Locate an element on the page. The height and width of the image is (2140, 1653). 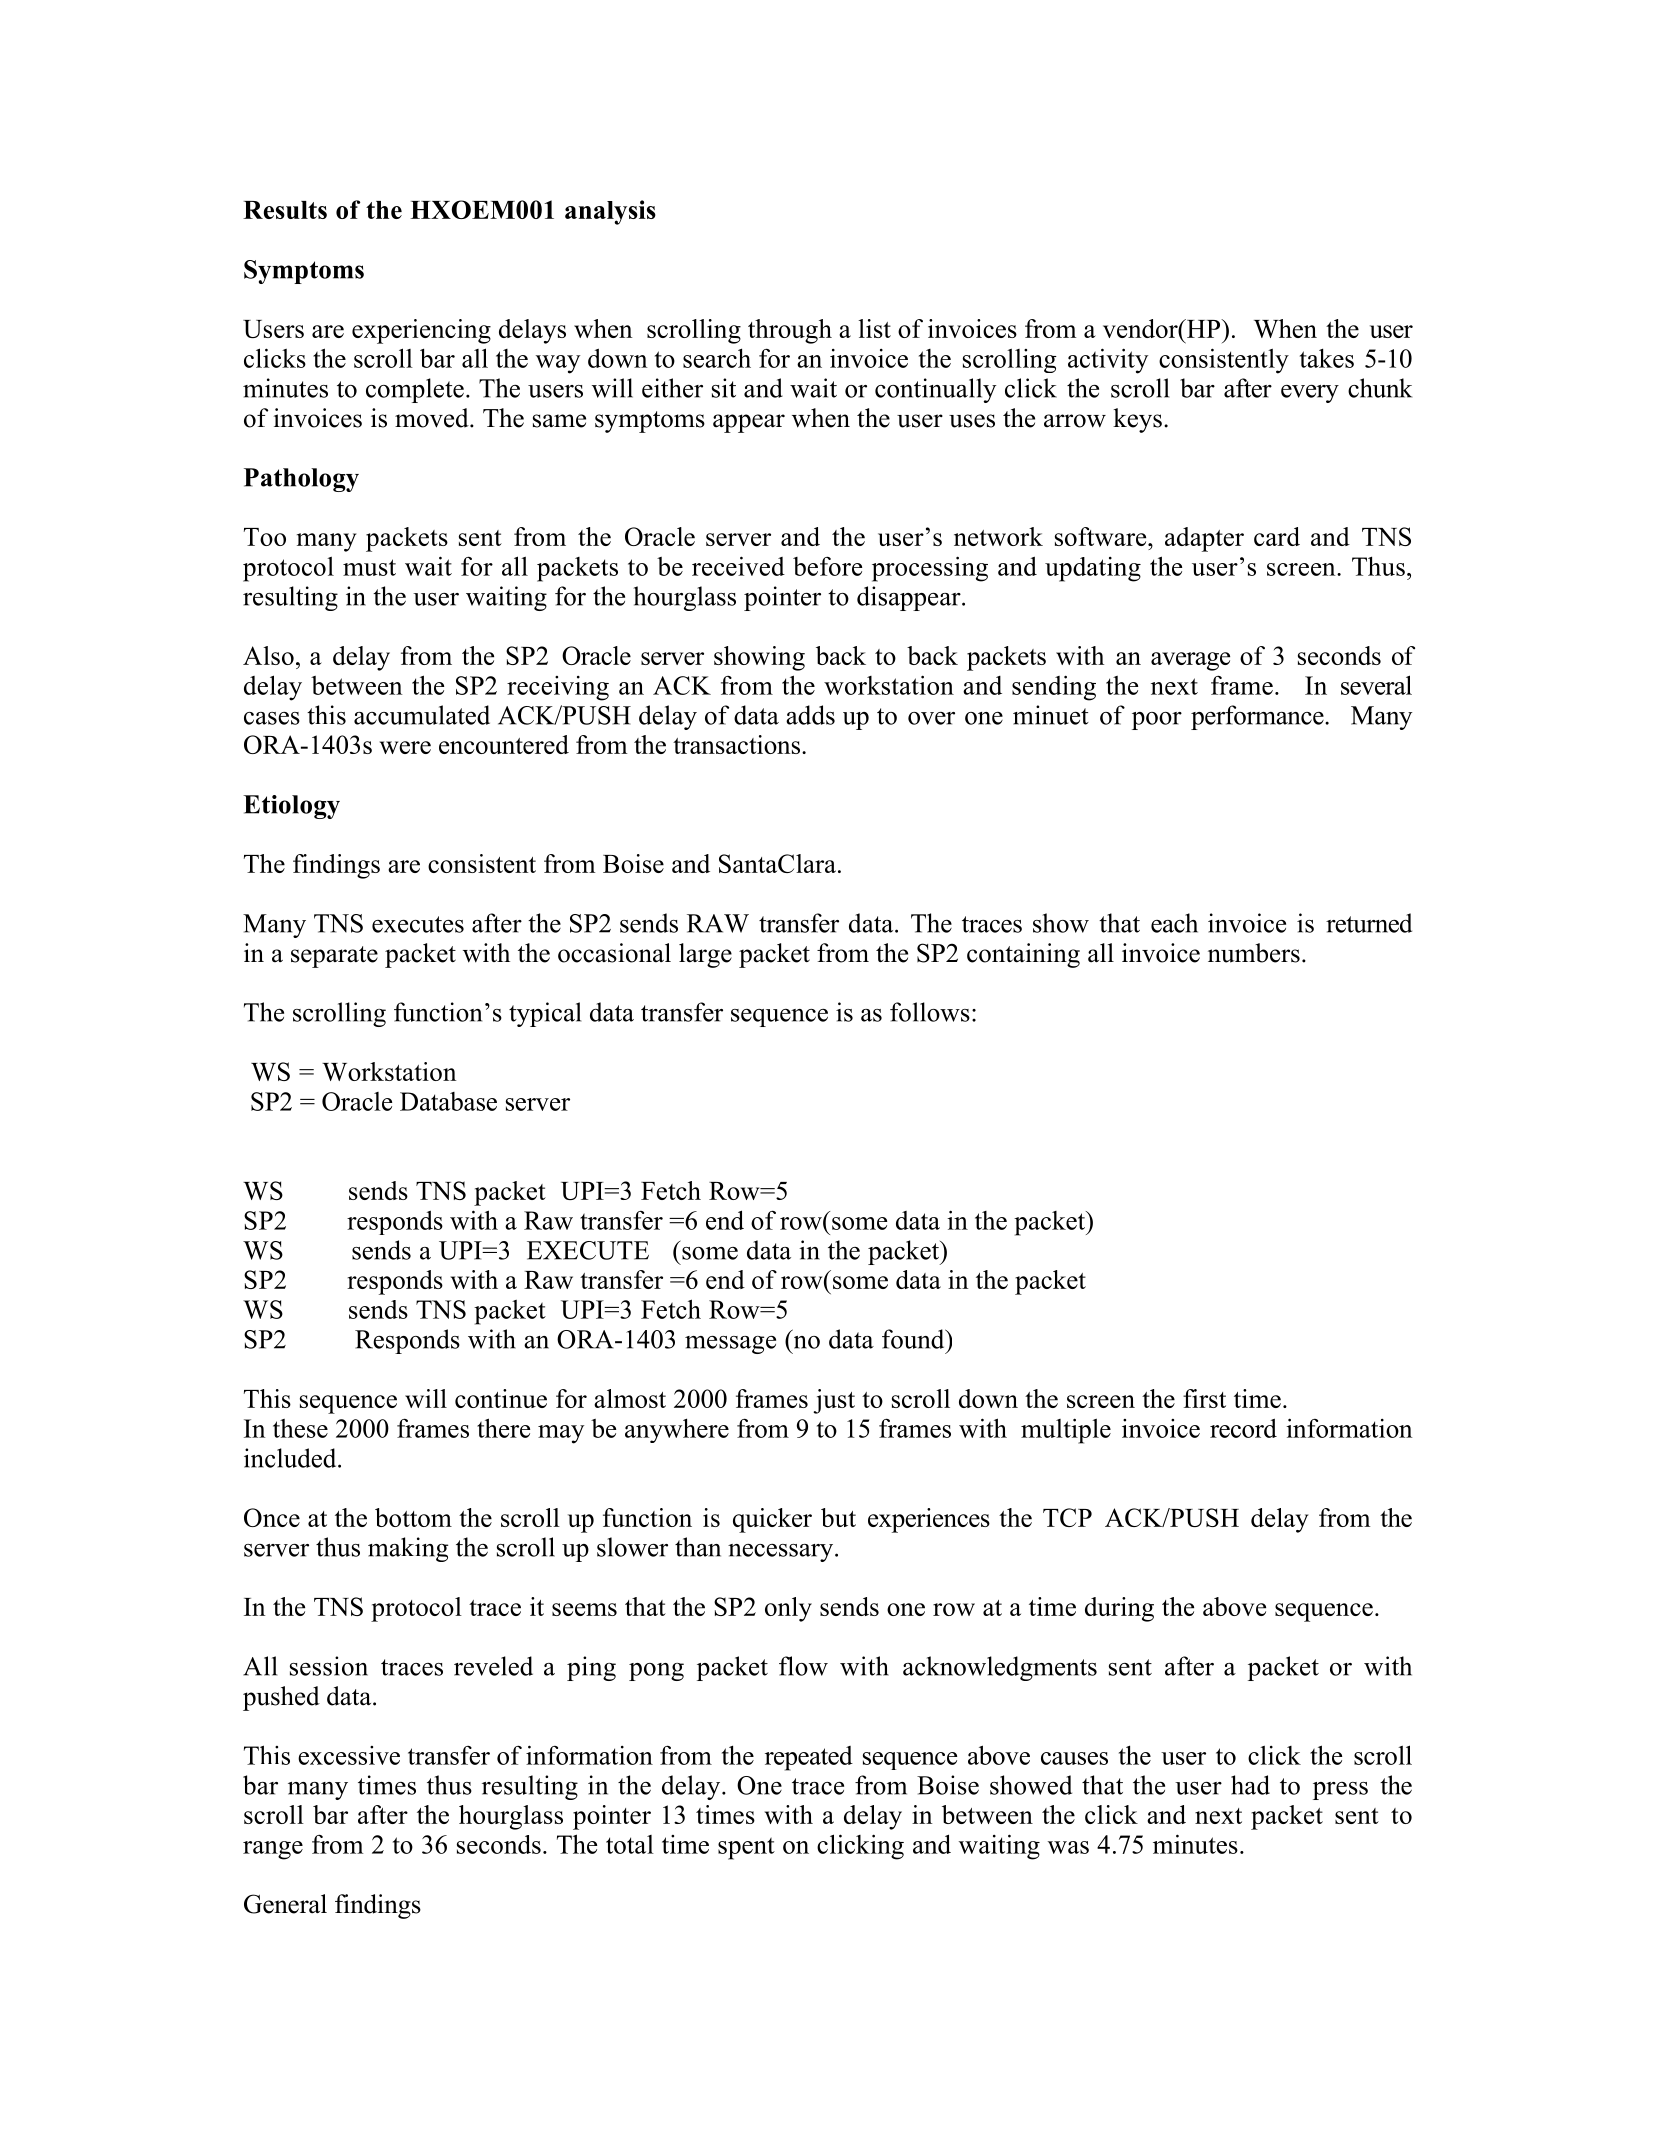
numbers is located at coordinates (1254, 953).
